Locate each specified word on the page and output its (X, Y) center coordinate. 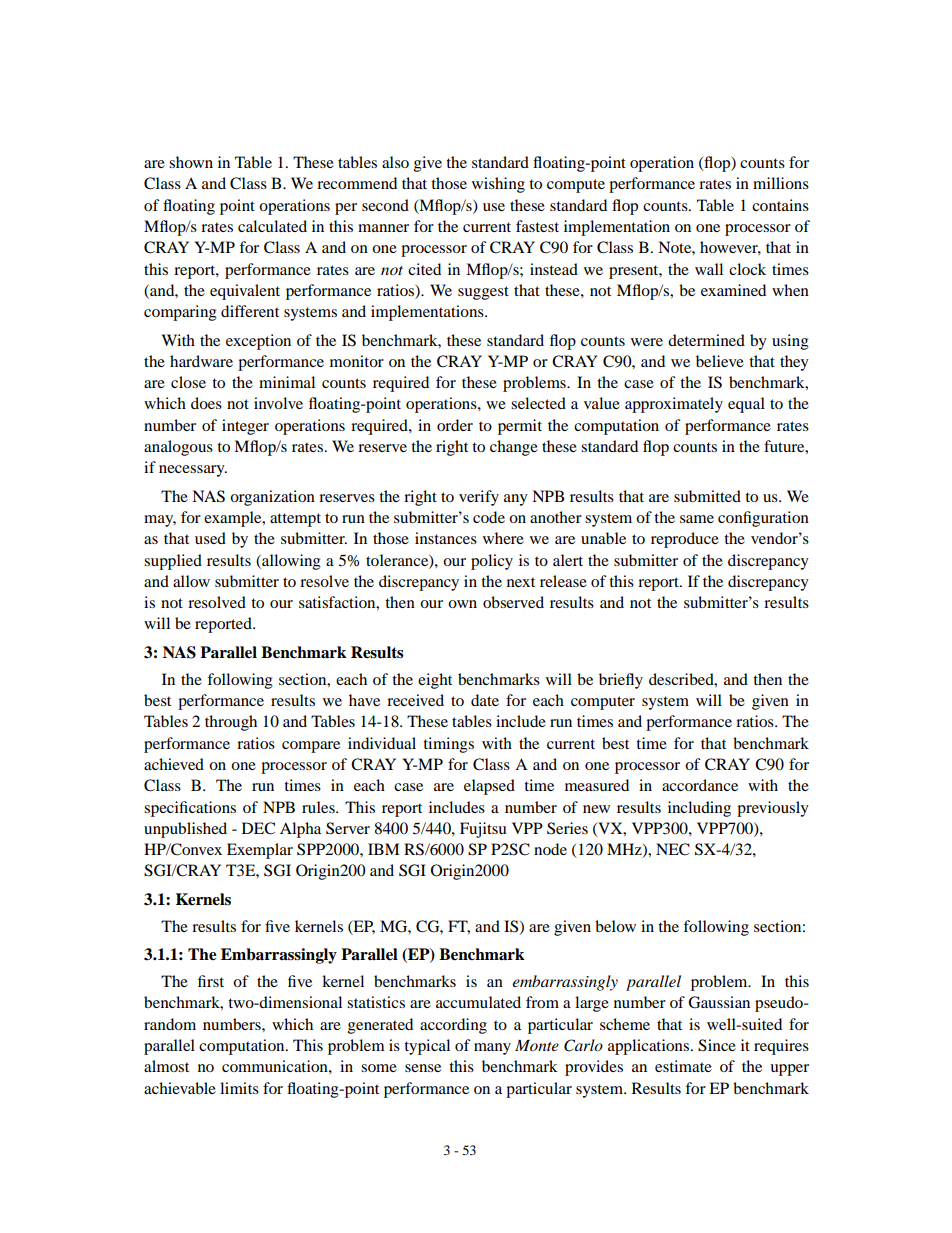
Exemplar (260, 851)
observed (513, 602)
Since (717, 1045)
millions (781, 183)
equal (746, 405)
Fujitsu (483, 830)
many (492, 1049)
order (455, 425)
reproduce (685, 540)
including (699, 809)
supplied (173, 562)
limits (239, 1088)
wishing (498, 185)
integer (245, 427)
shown (191, 162)
